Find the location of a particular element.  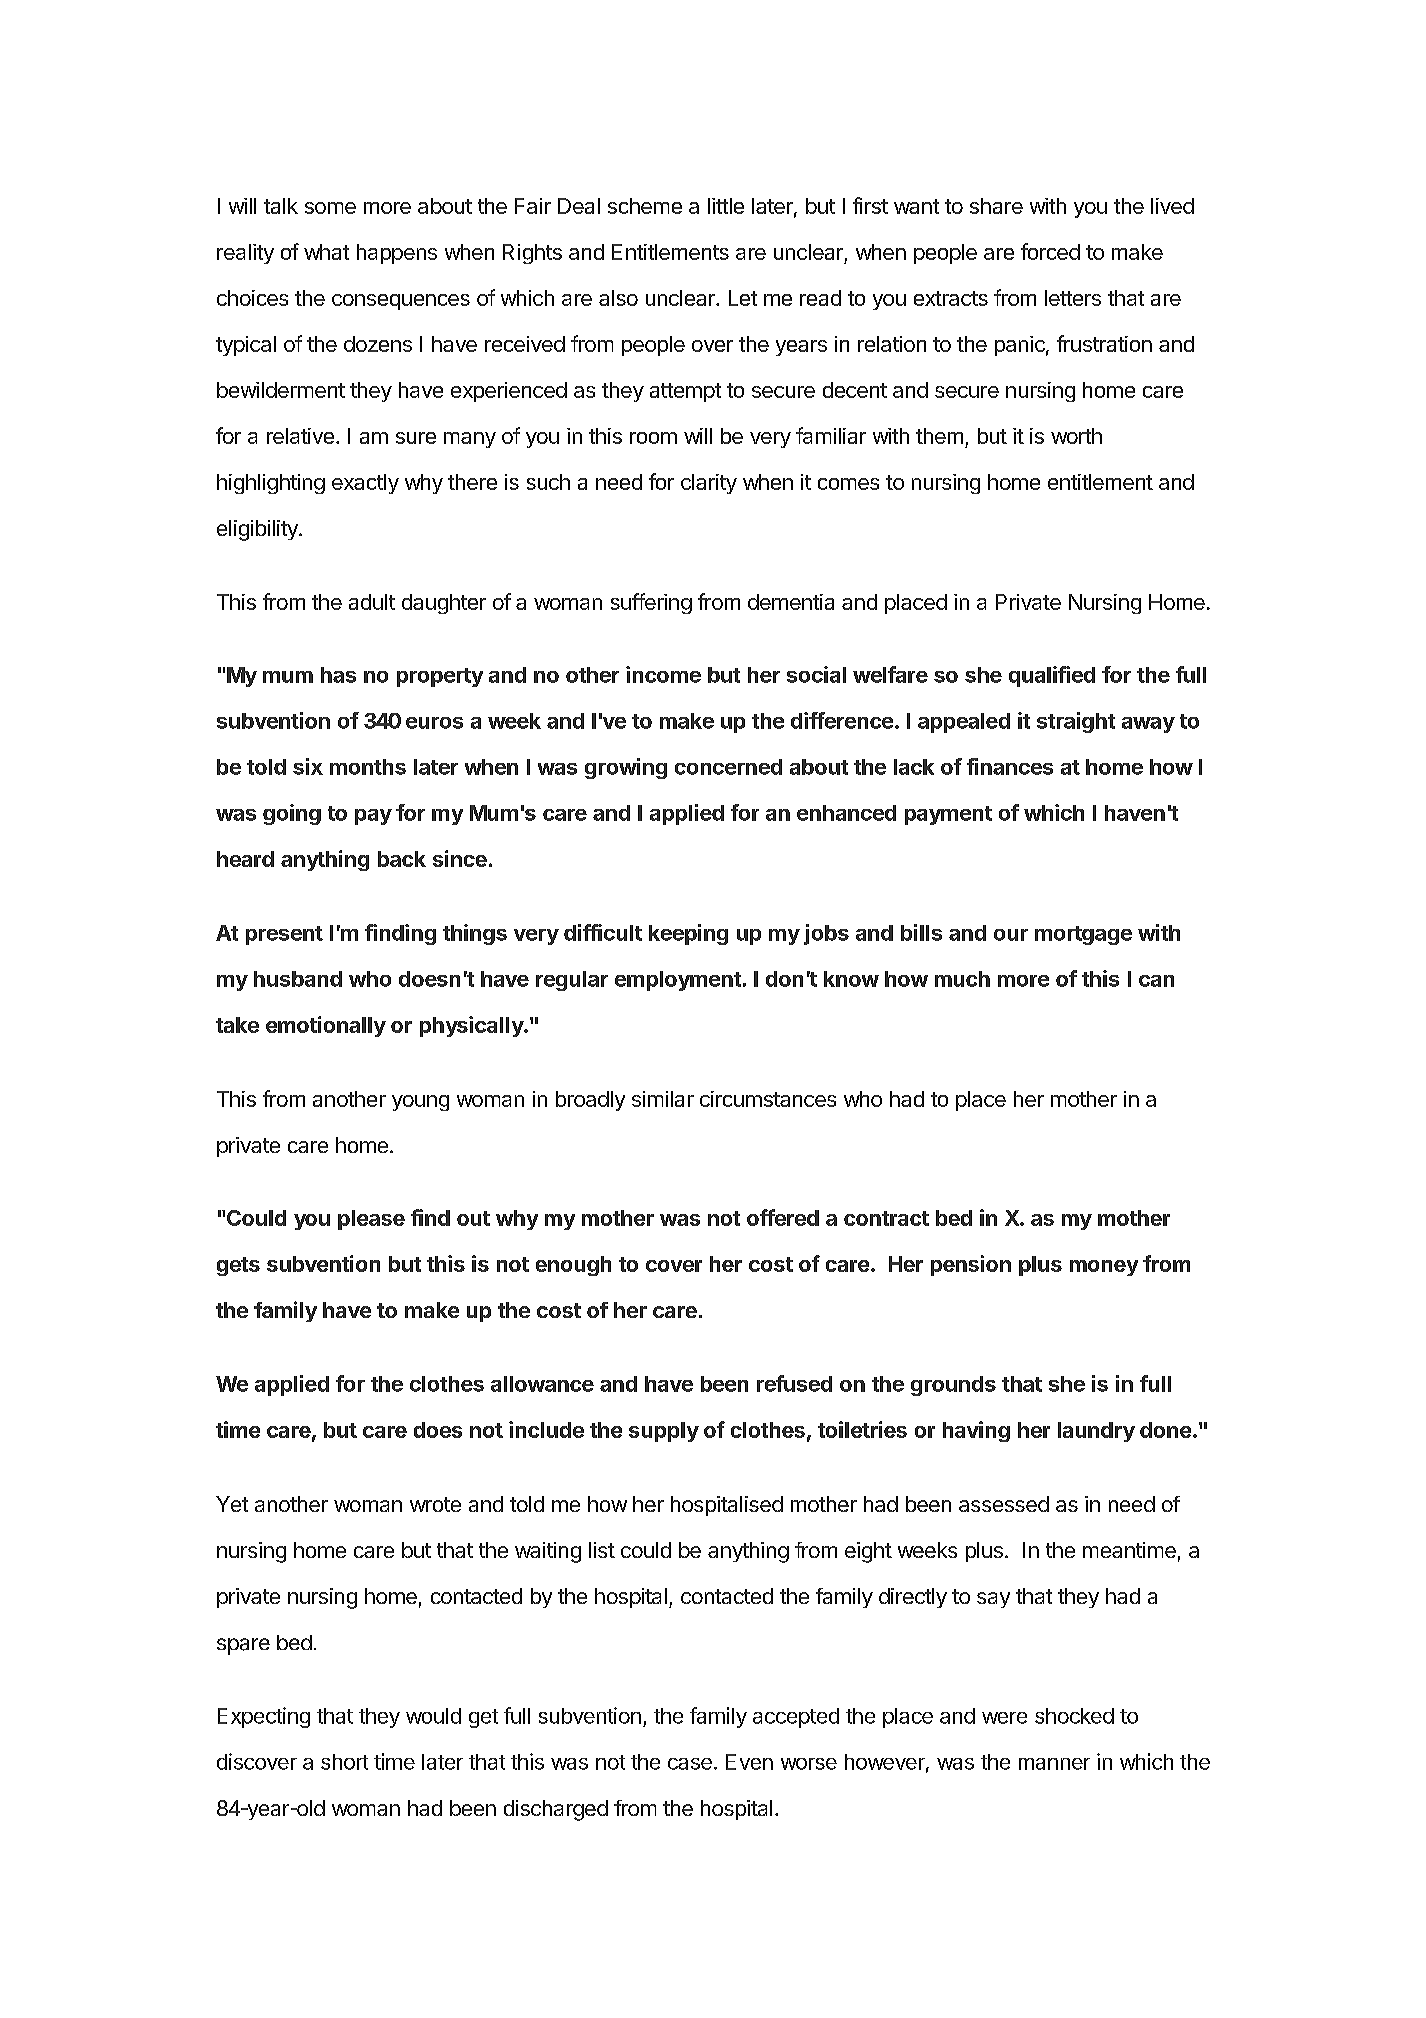

short is located at coordinates (344, 1762).
